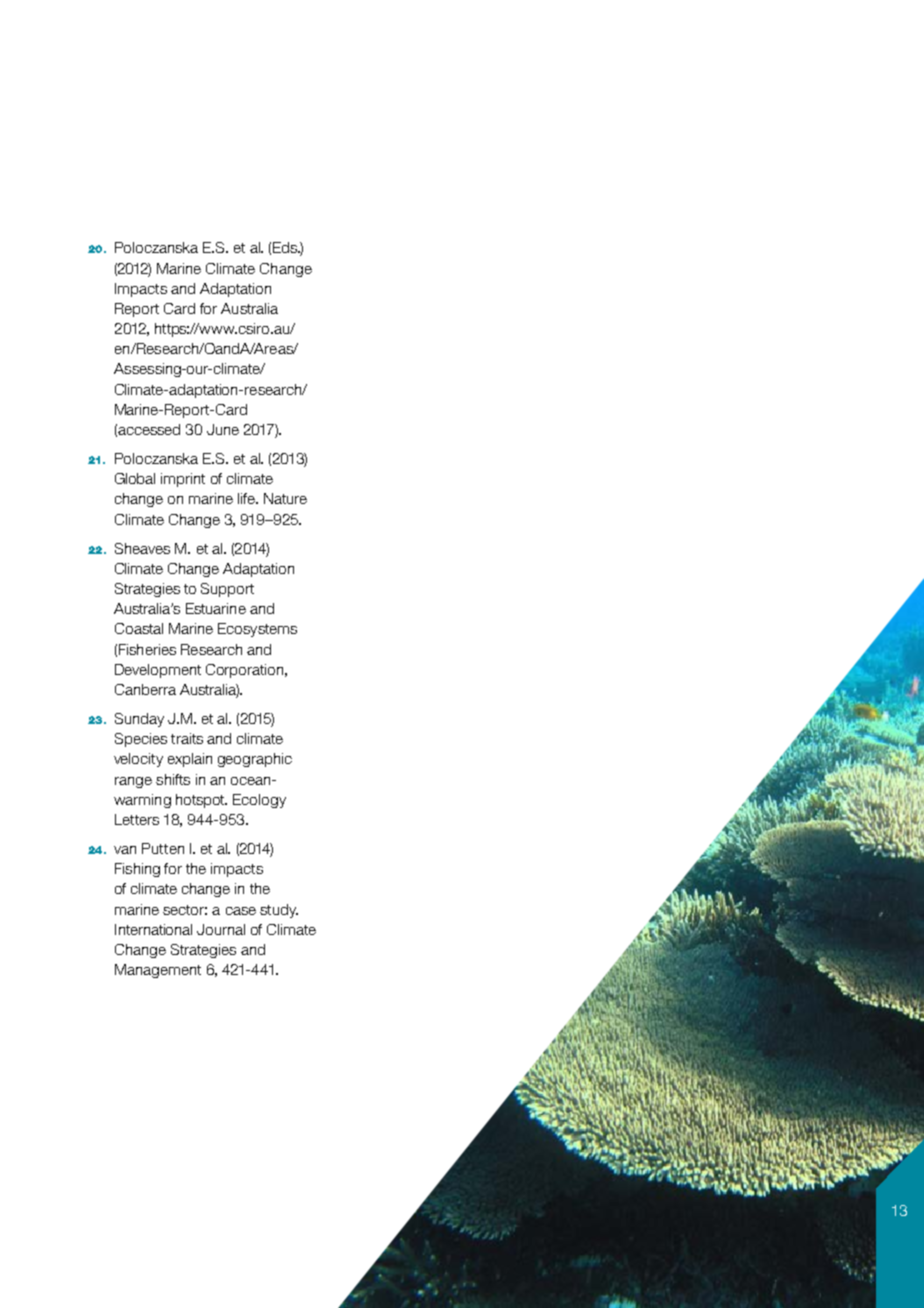 This screenshot has height=1308, width=924. Describe the element at coordinates (183, 480) in the screenshot. I see `imprint` at that location.
